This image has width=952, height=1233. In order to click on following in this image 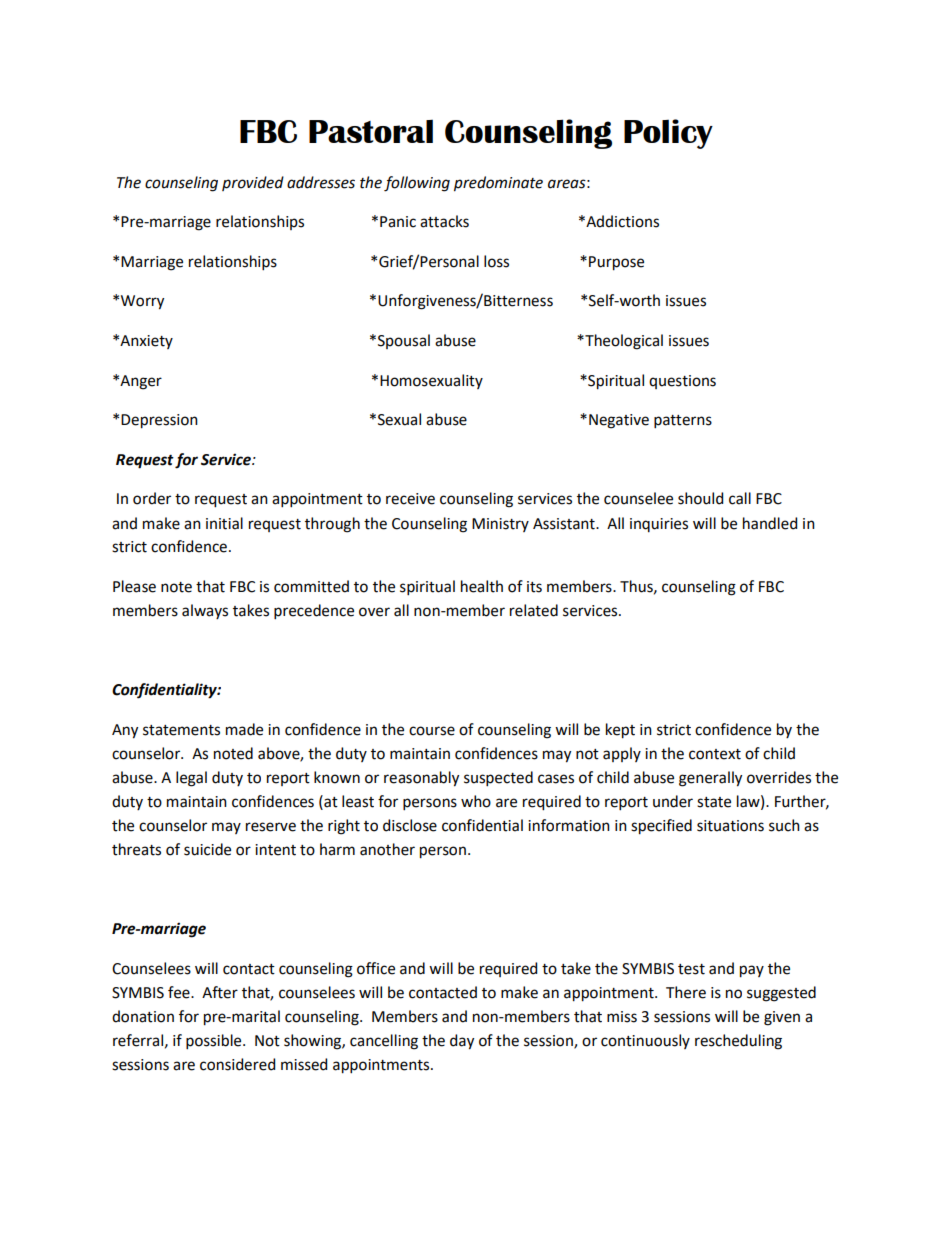, I will do `click(417, 184)`.
